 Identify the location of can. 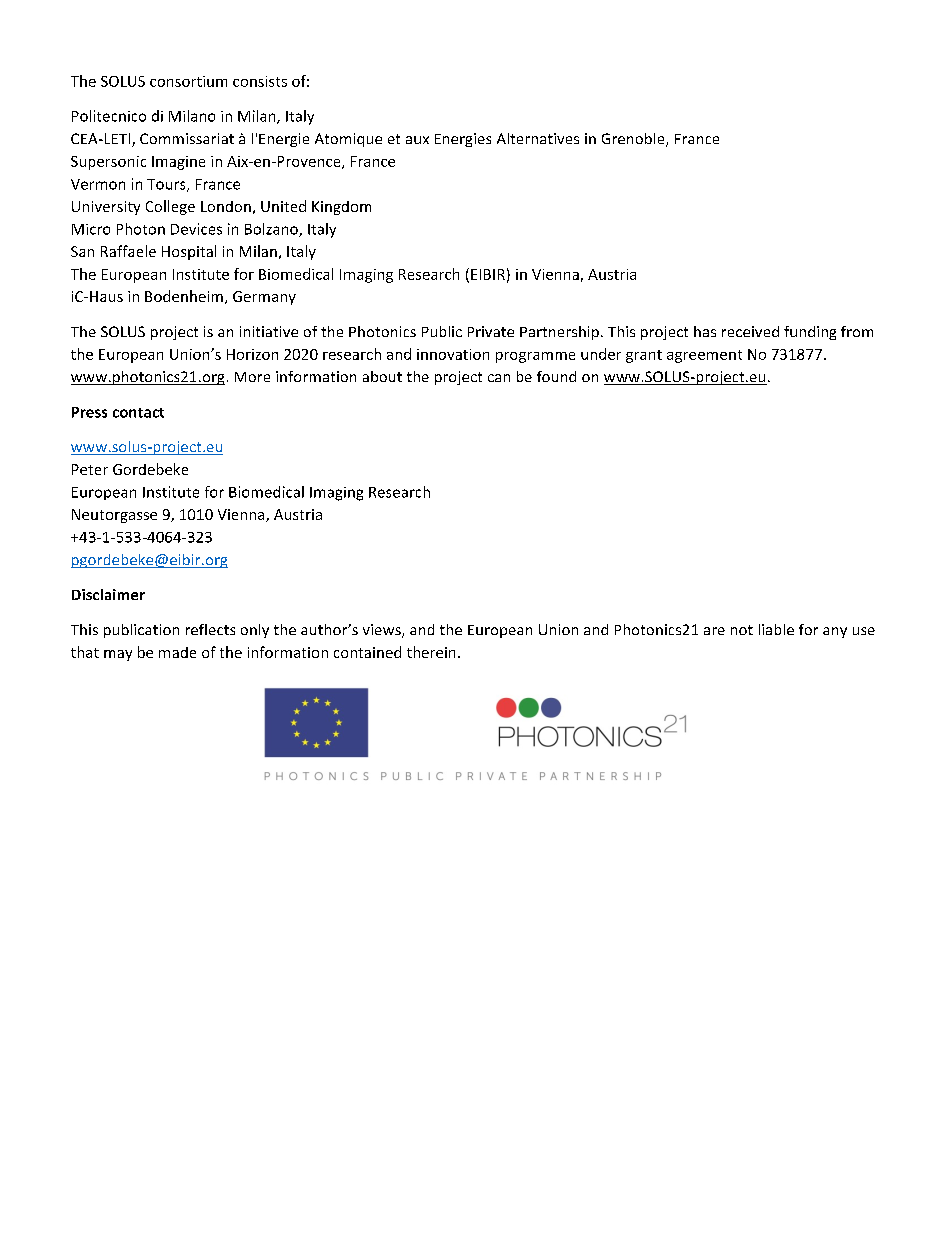
(499, 378).
